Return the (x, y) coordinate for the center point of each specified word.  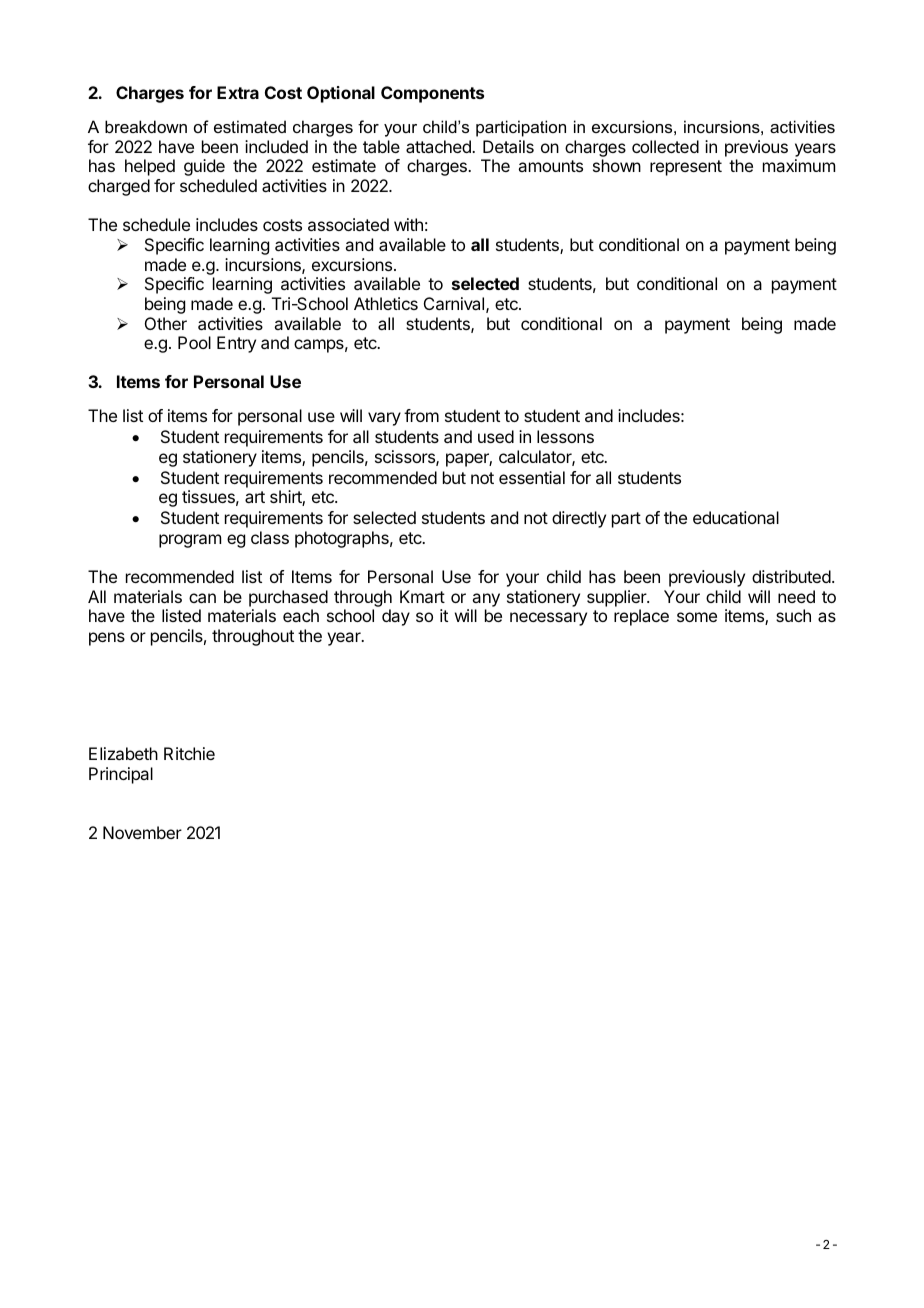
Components (432, 94)
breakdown (146, 126)
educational (736, 517)
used (496, 436)
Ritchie (189, 753)
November (142, 832)
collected (665, 146)
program (190, 541)
